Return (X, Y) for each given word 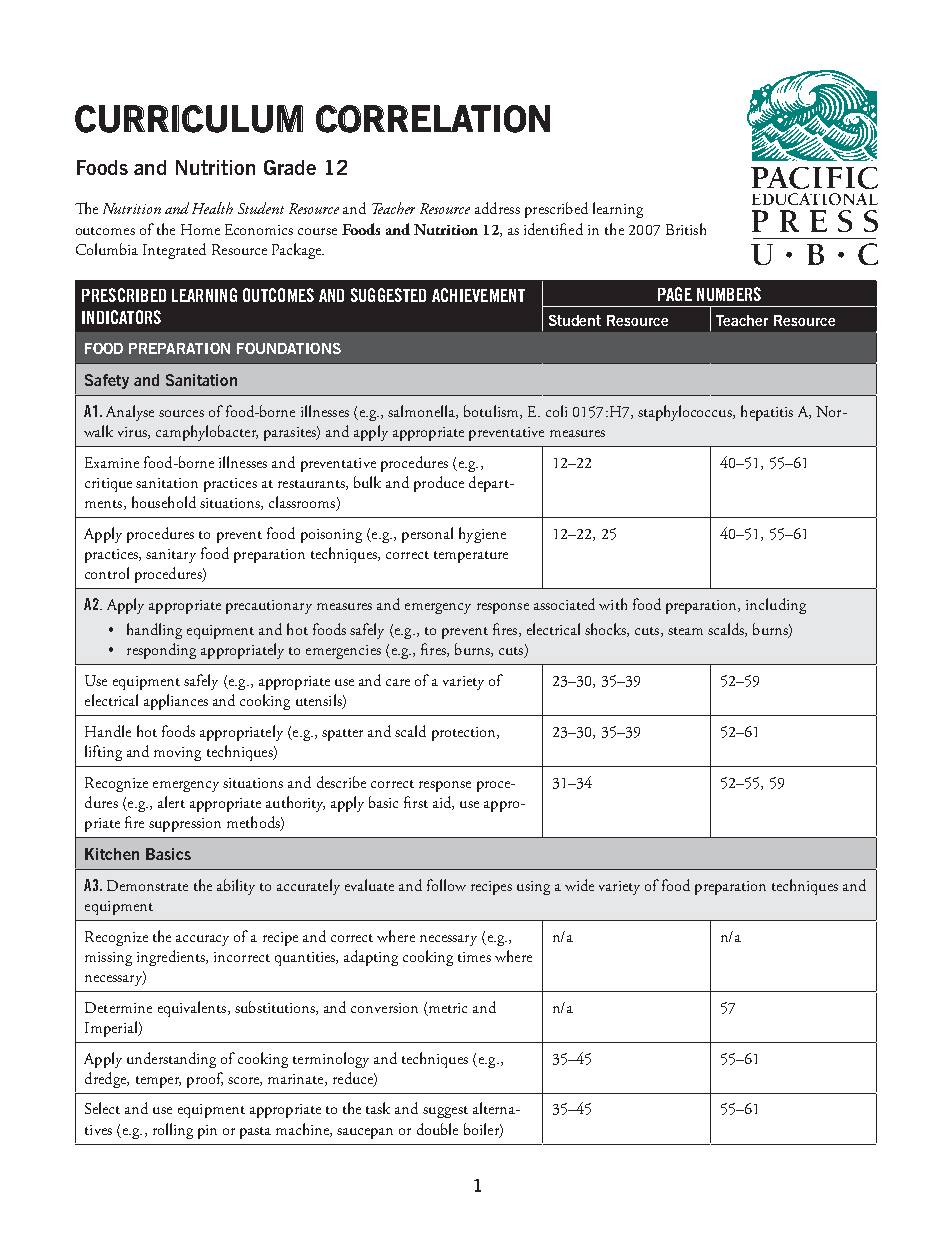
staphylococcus (686, 413)
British (686, 229)
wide (579, 885)
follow (446, 885)
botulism (492, 412)
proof (205, 1080)
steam (685, 631)
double (437, 1129)
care (398, 682)
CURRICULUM (189, 119)
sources (181, 413)
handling (154, 631)
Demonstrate (147, 885)
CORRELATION (433, 119)
